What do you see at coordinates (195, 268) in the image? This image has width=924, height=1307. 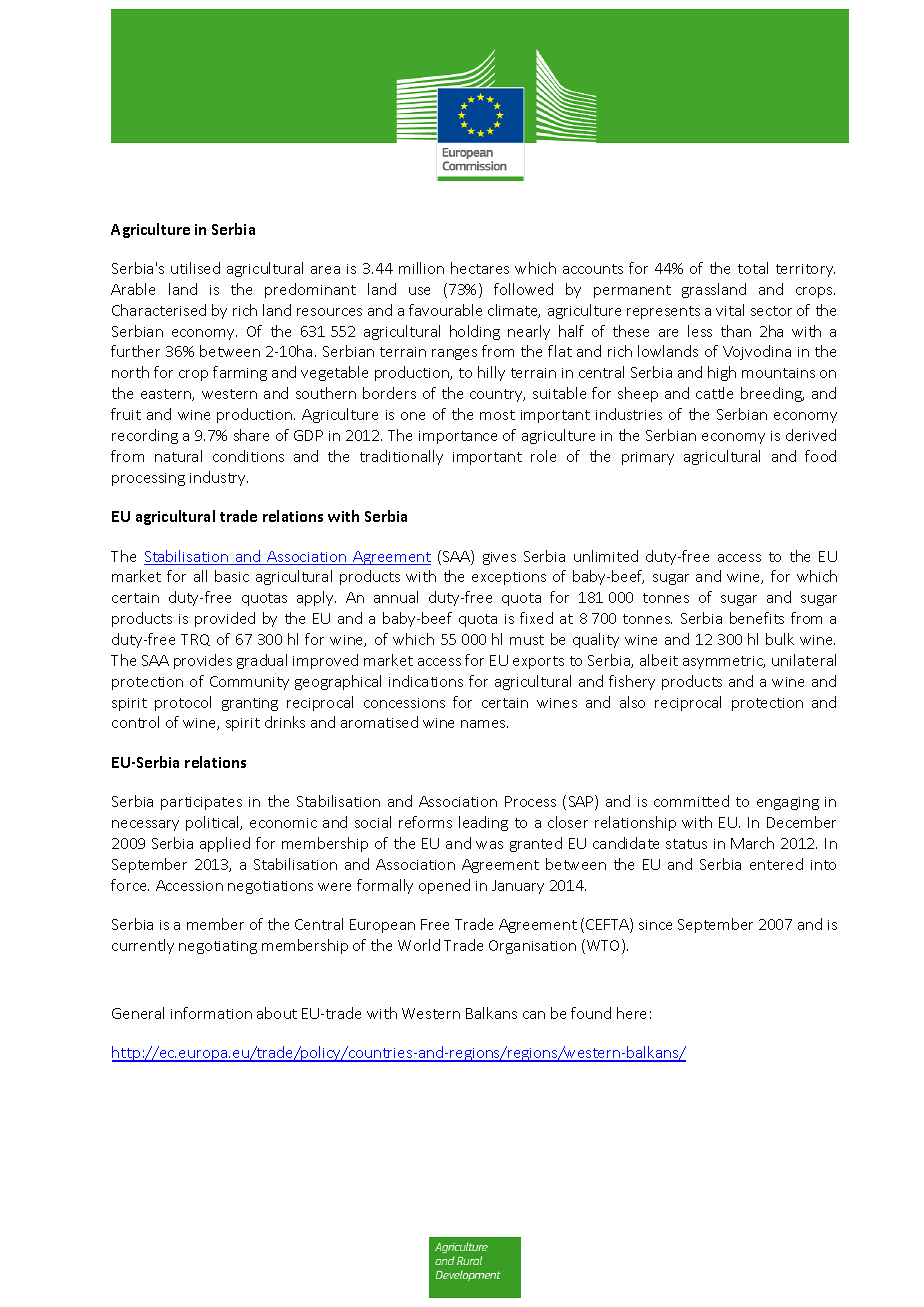 I see `utilised` at bounding box center [195, 268].
